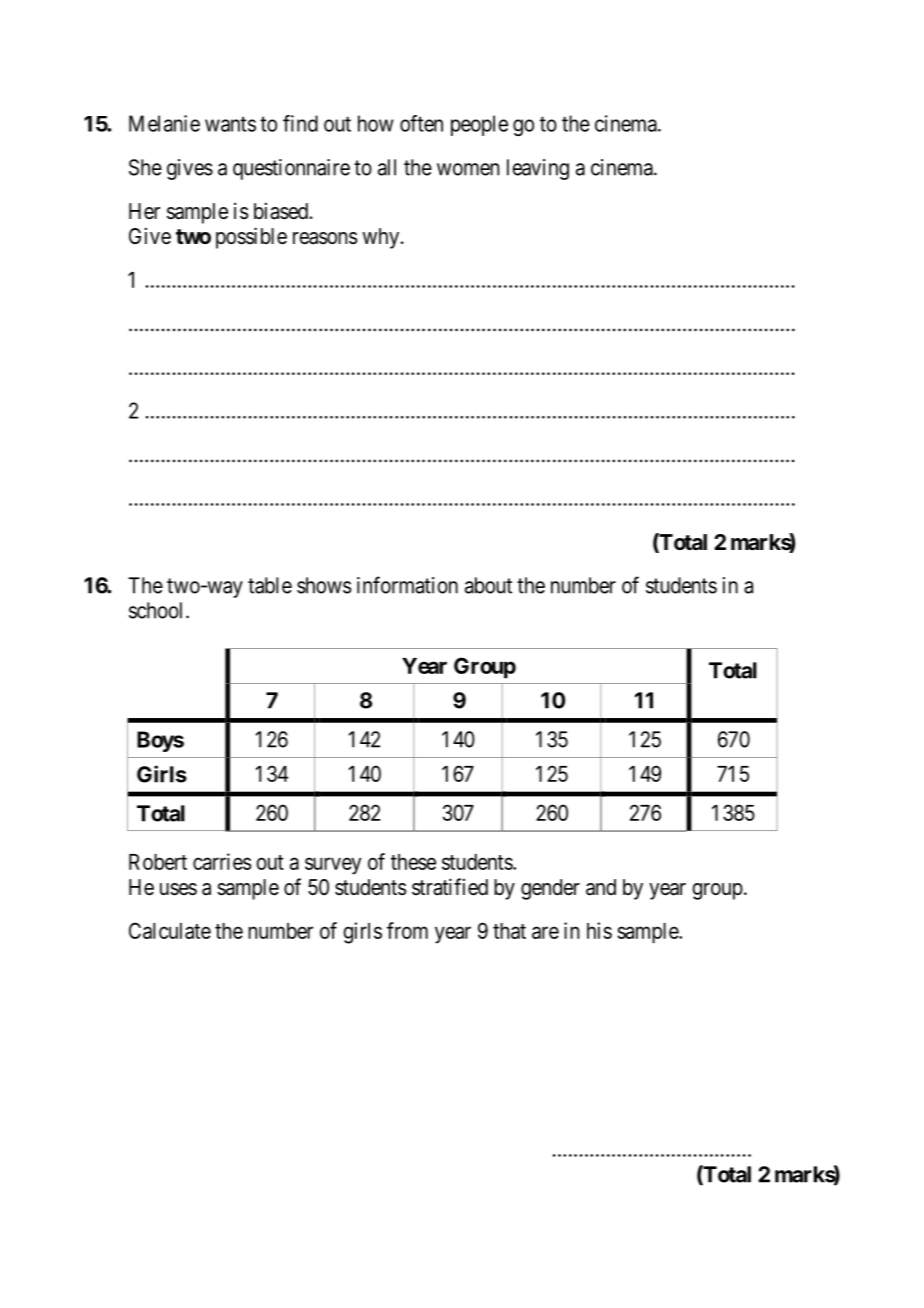 Image resolution: width=924 pixels, height=1308 pixels. I want to click on school, so click(158, 610).
